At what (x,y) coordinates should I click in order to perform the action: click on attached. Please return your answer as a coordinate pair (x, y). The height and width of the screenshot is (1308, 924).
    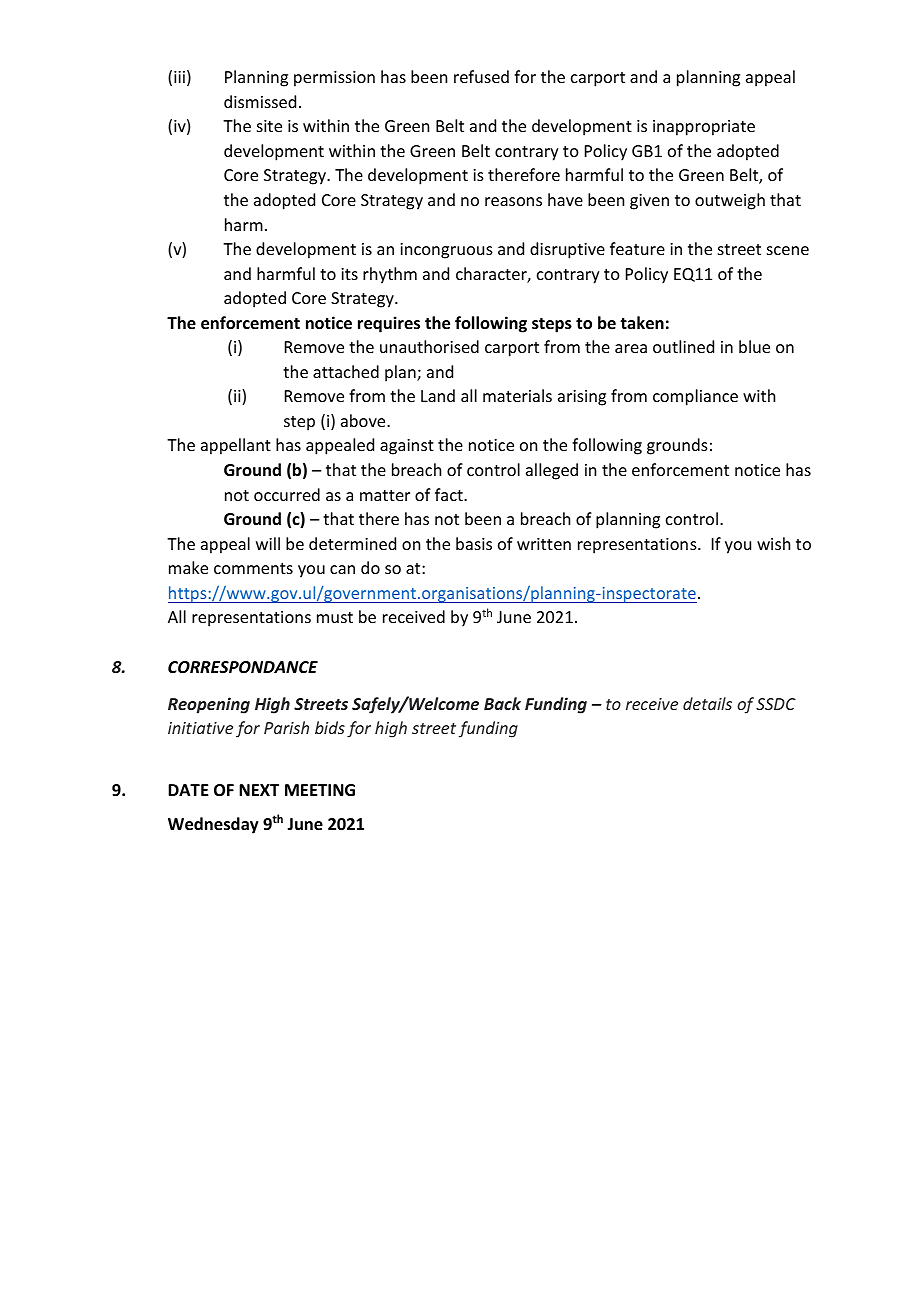
    Looking at the image, I should click on (346, 371).
